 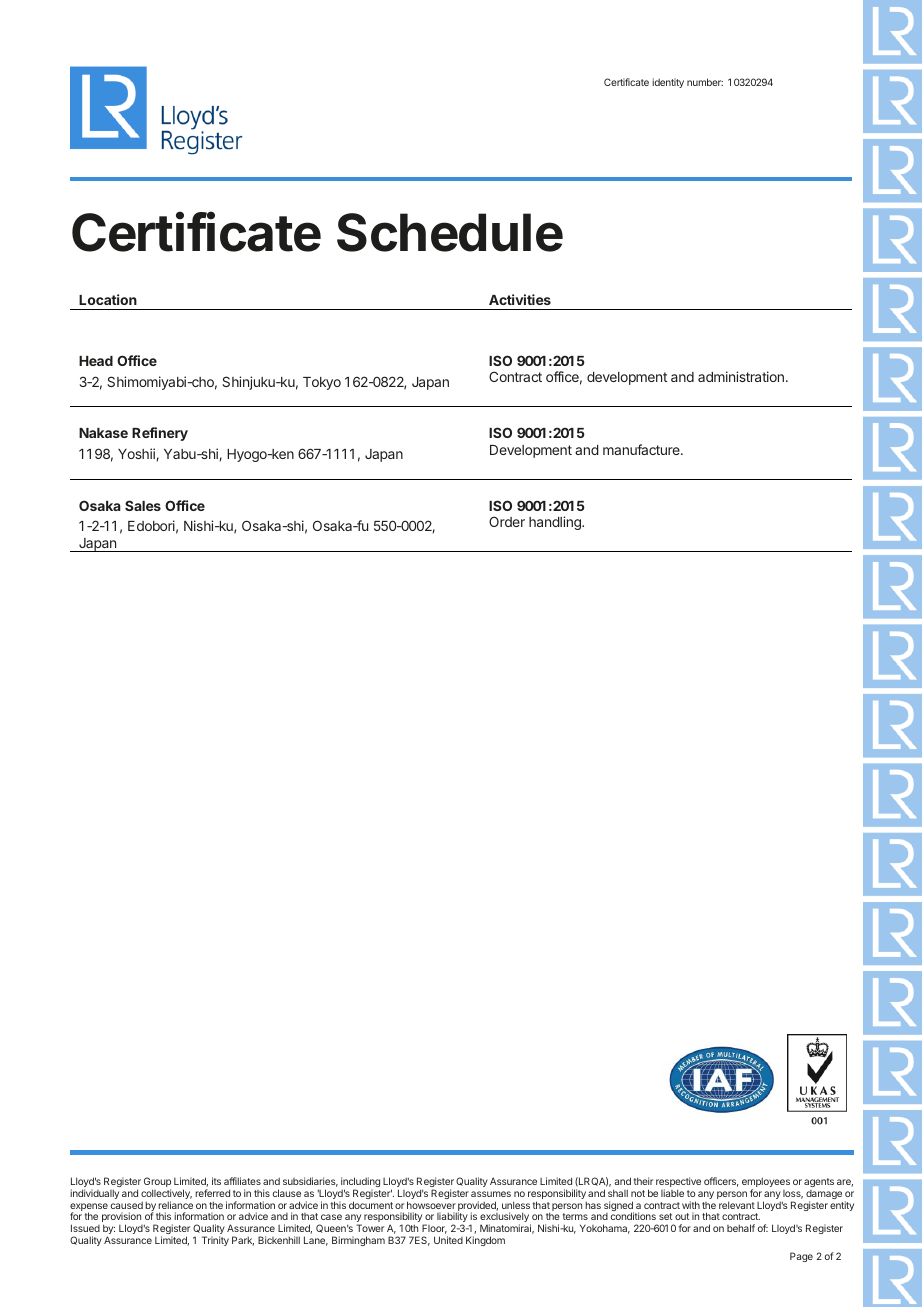 I want to click on Location, so click(x=108, y=299).
